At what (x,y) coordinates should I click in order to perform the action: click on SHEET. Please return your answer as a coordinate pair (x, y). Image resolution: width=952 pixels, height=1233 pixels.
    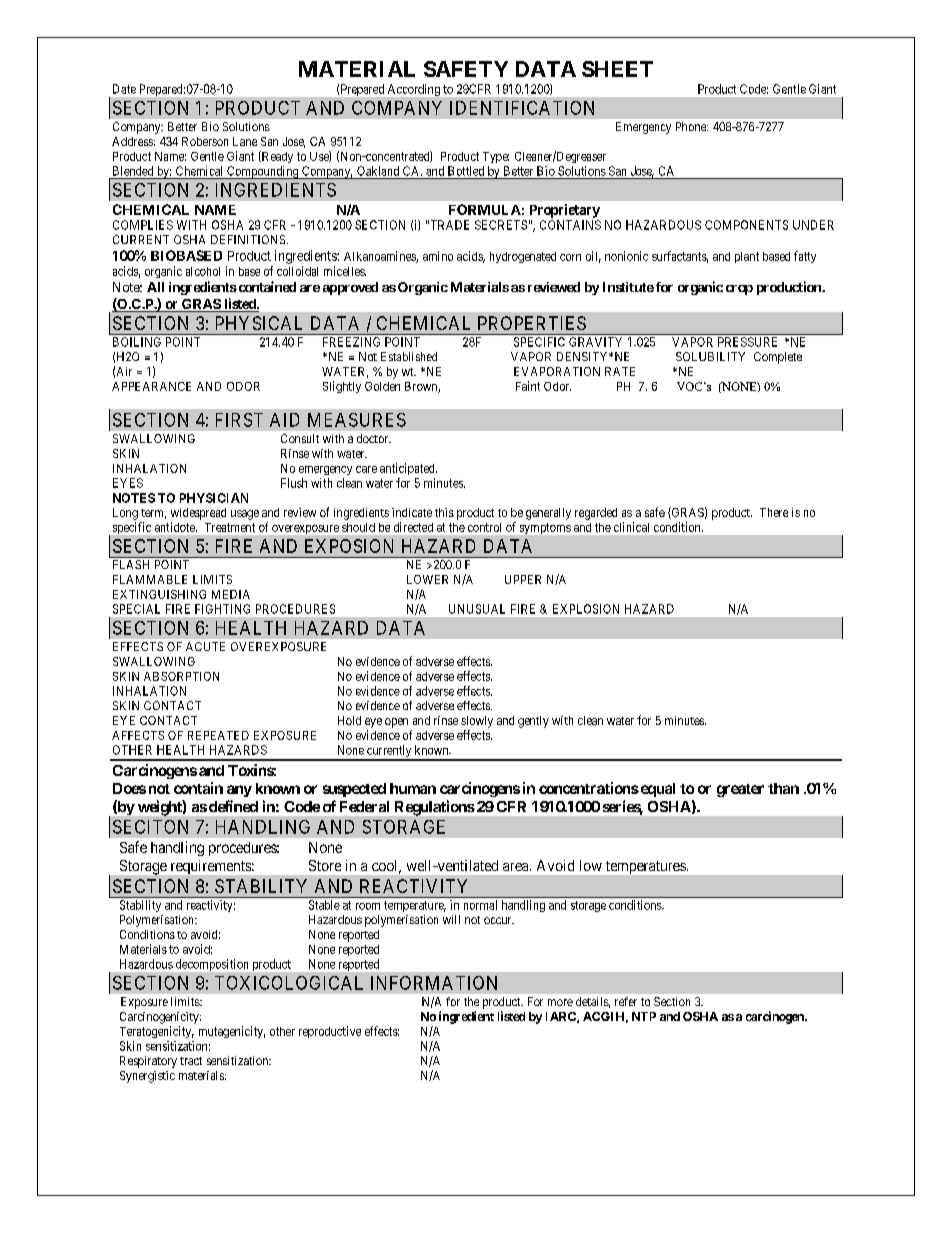
    Looking at the image, I should click on (617, 69).
